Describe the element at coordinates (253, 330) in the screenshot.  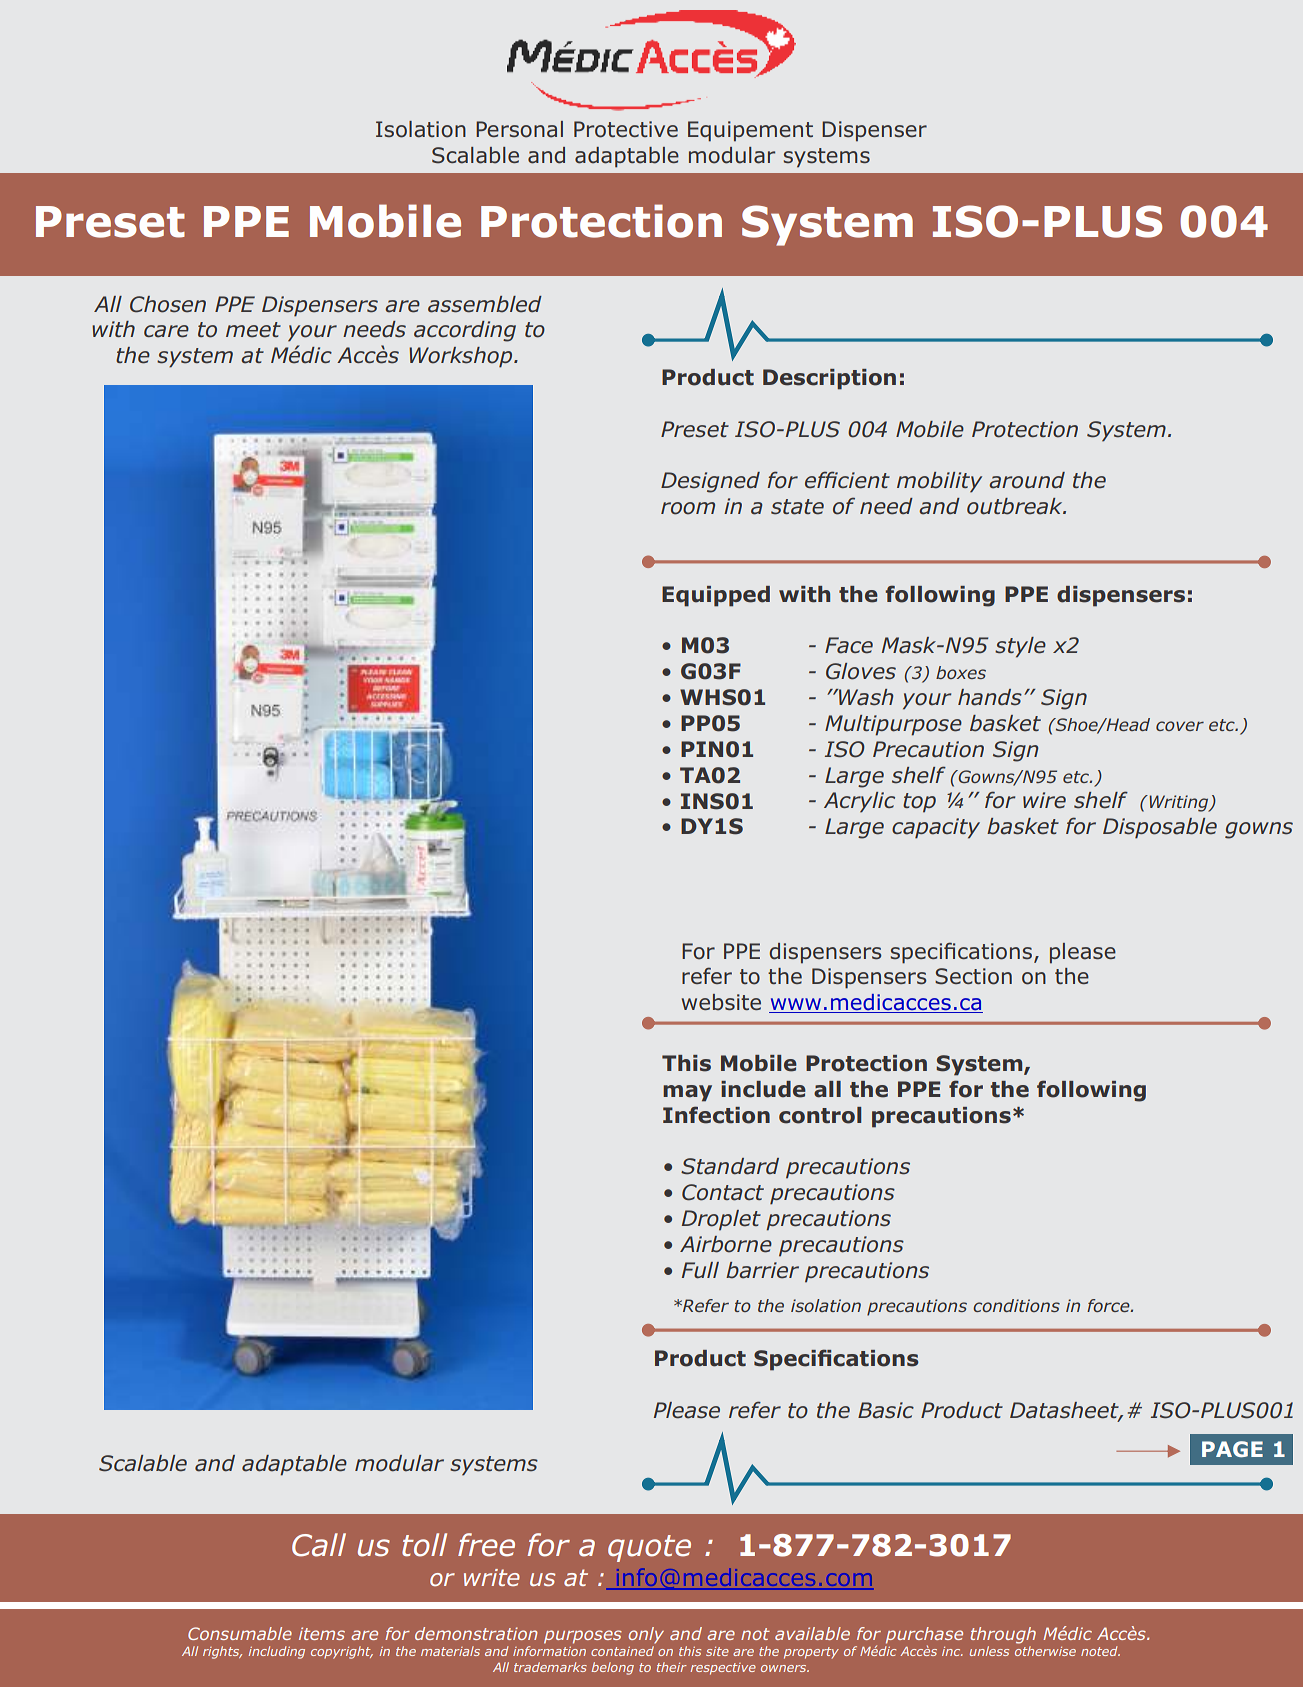
I see `meet` at that location.
